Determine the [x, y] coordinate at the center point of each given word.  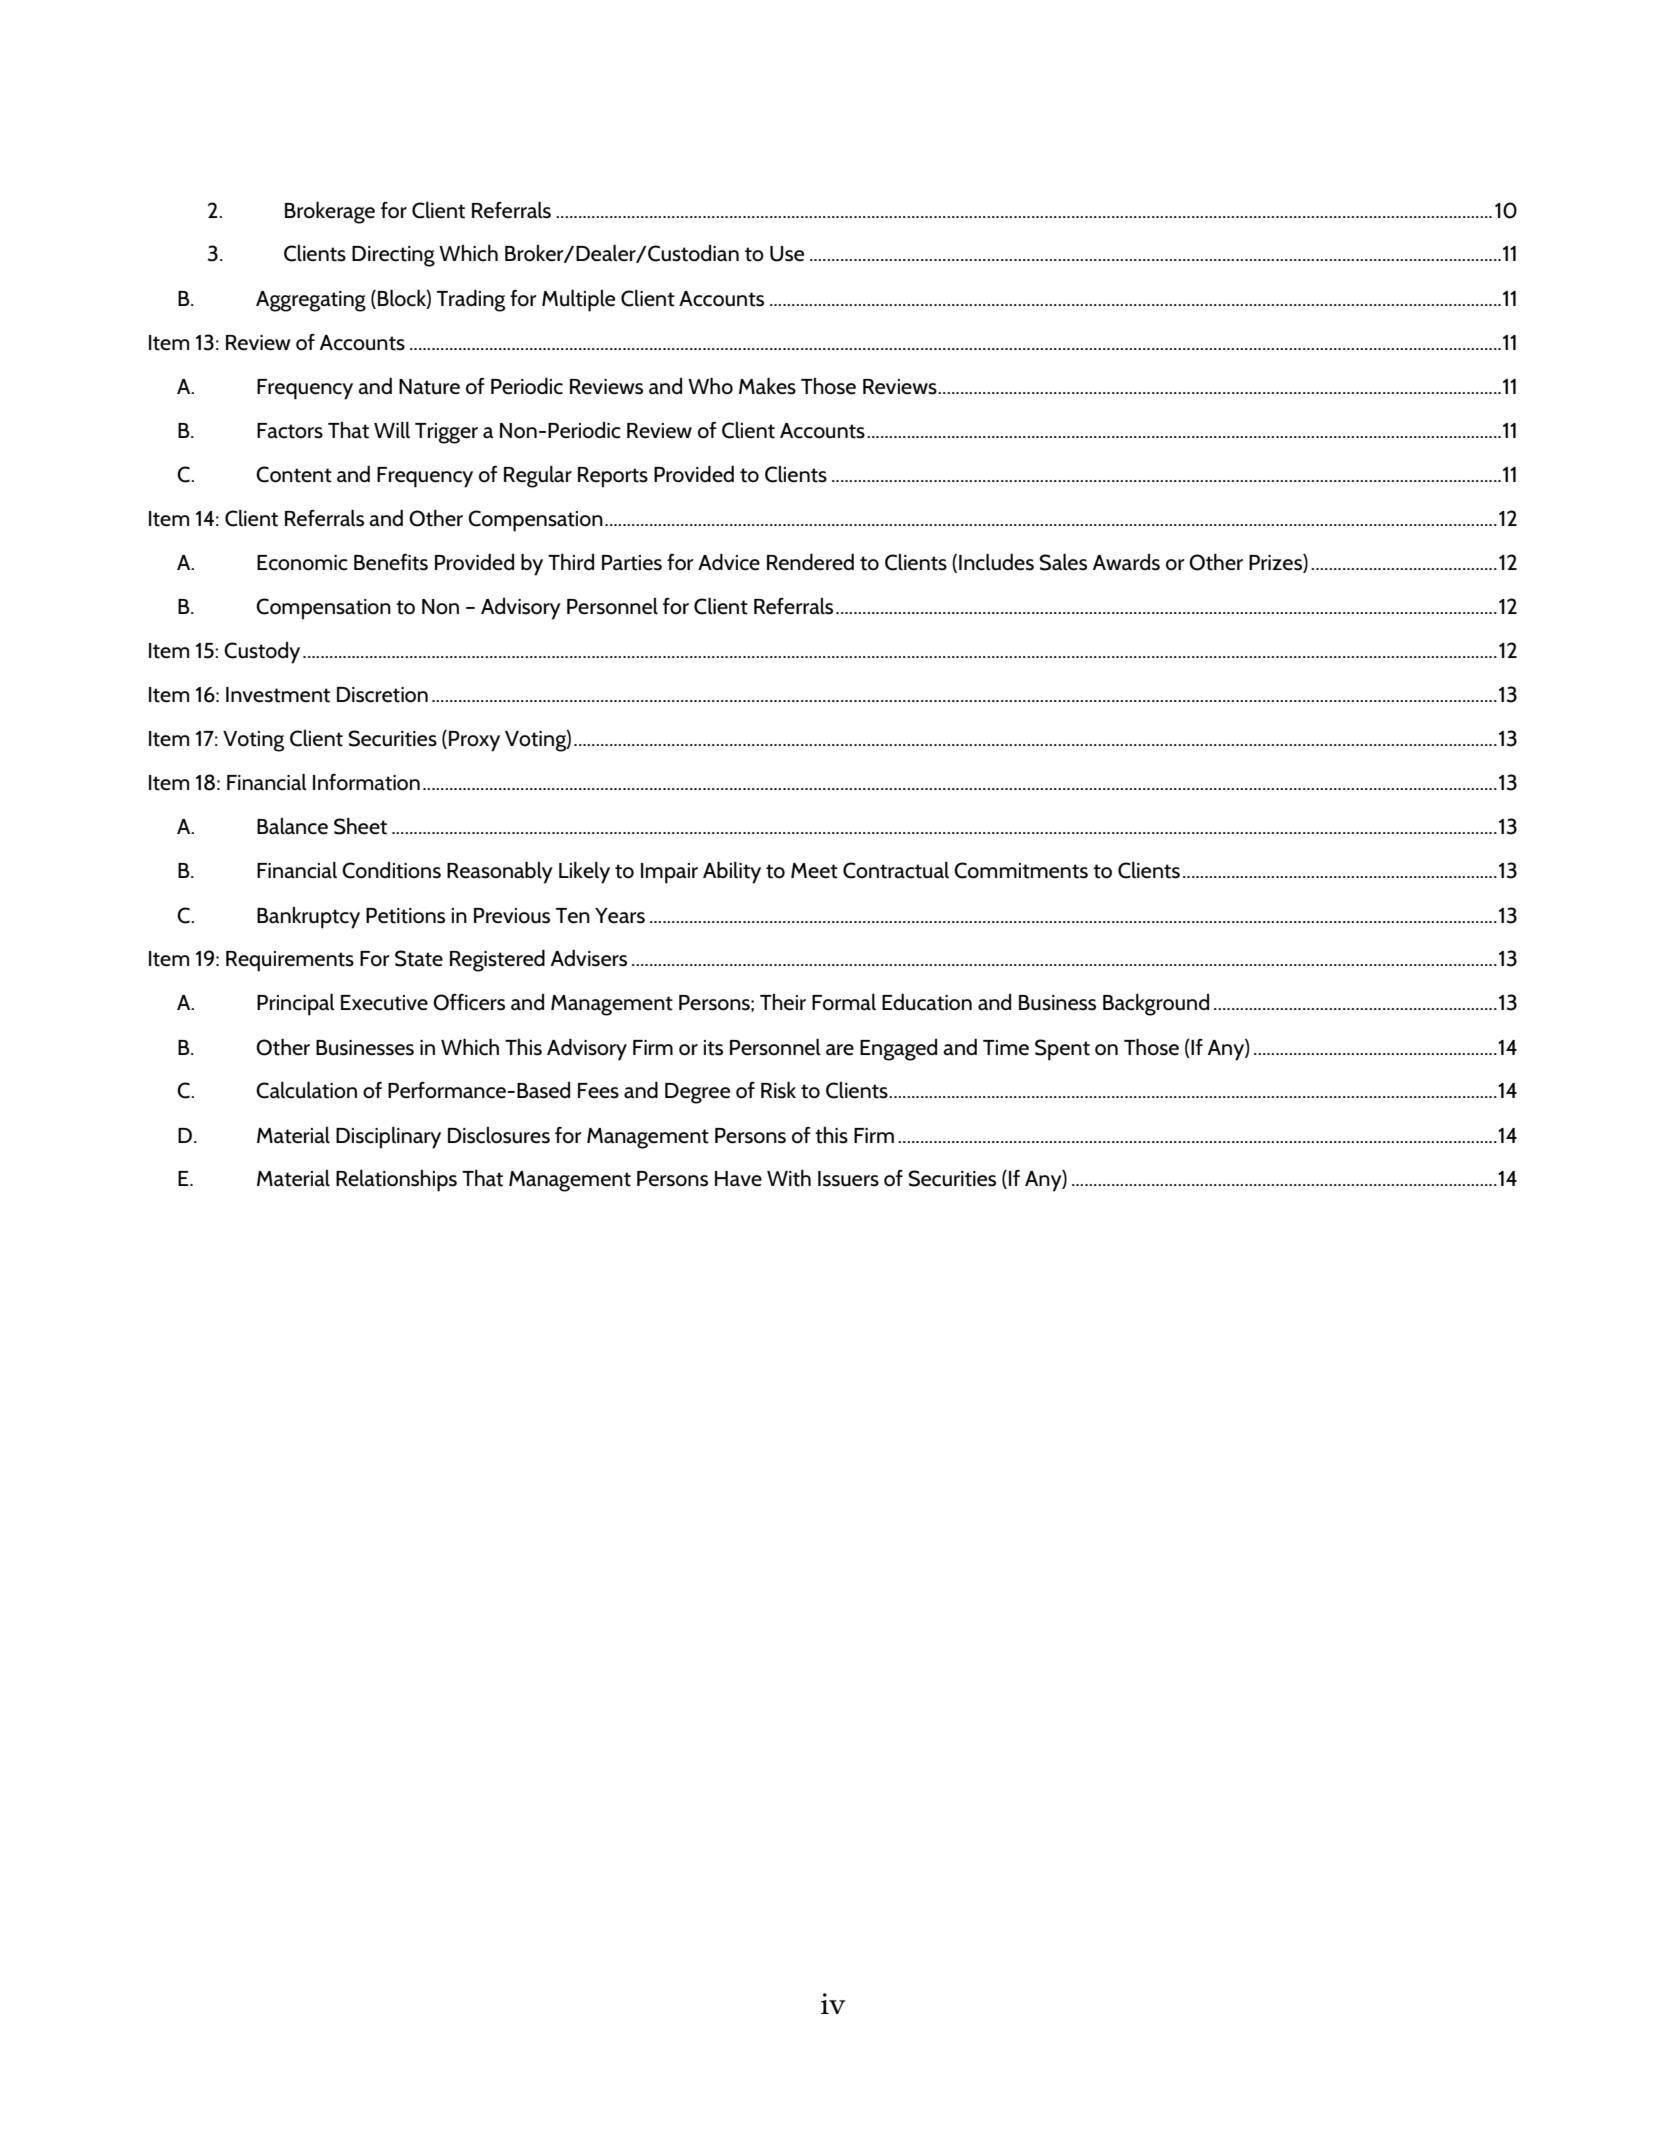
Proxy [474, 741]
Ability [732, 872]
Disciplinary [388, 1138]
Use [787, 254]
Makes [767, 386]
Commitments [1021, 870]
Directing [393, 256]
